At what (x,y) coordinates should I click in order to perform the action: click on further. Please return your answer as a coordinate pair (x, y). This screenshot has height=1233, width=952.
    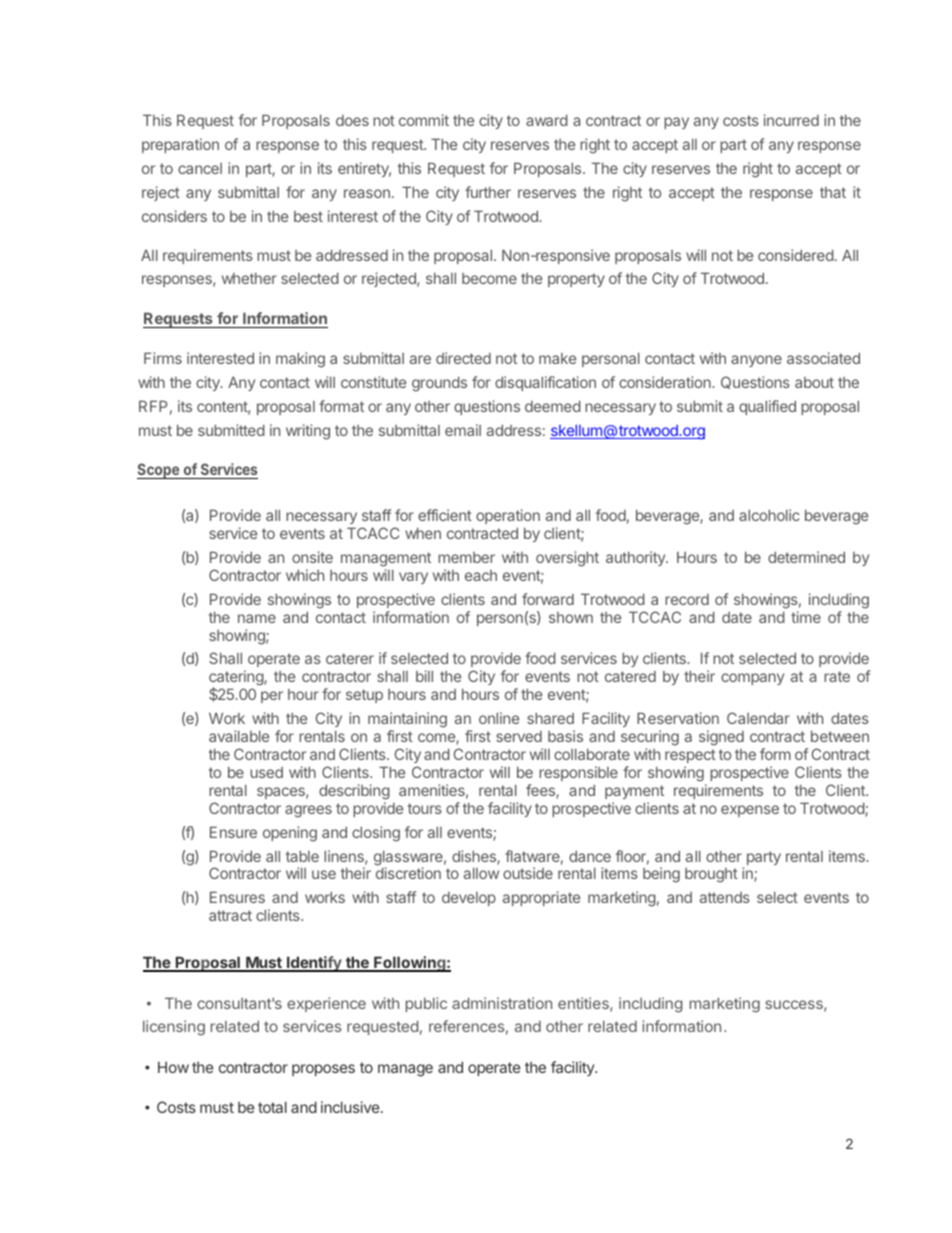
    Looking at the image, I should click on (488, 192).
